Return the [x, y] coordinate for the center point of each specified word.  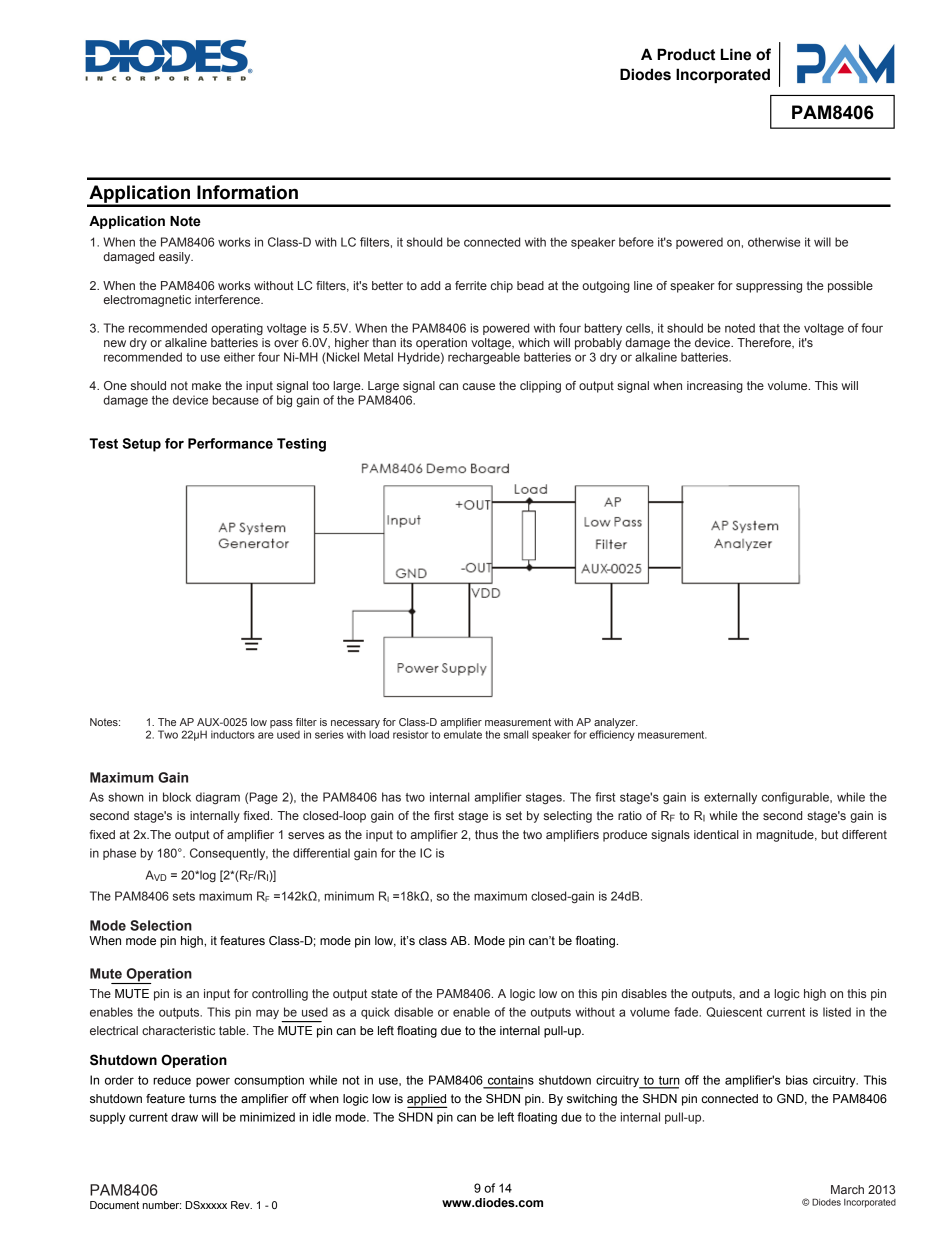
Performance [230, 443]
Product [686, 54]
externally [730, 798]
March [847, 1189]
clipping [540, 387]
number [162, 1205]
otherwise [774, 242]
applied [427, 1101]
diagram [218, 798]
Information [247, 192]
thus [486, 834]
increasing [715, 387]
